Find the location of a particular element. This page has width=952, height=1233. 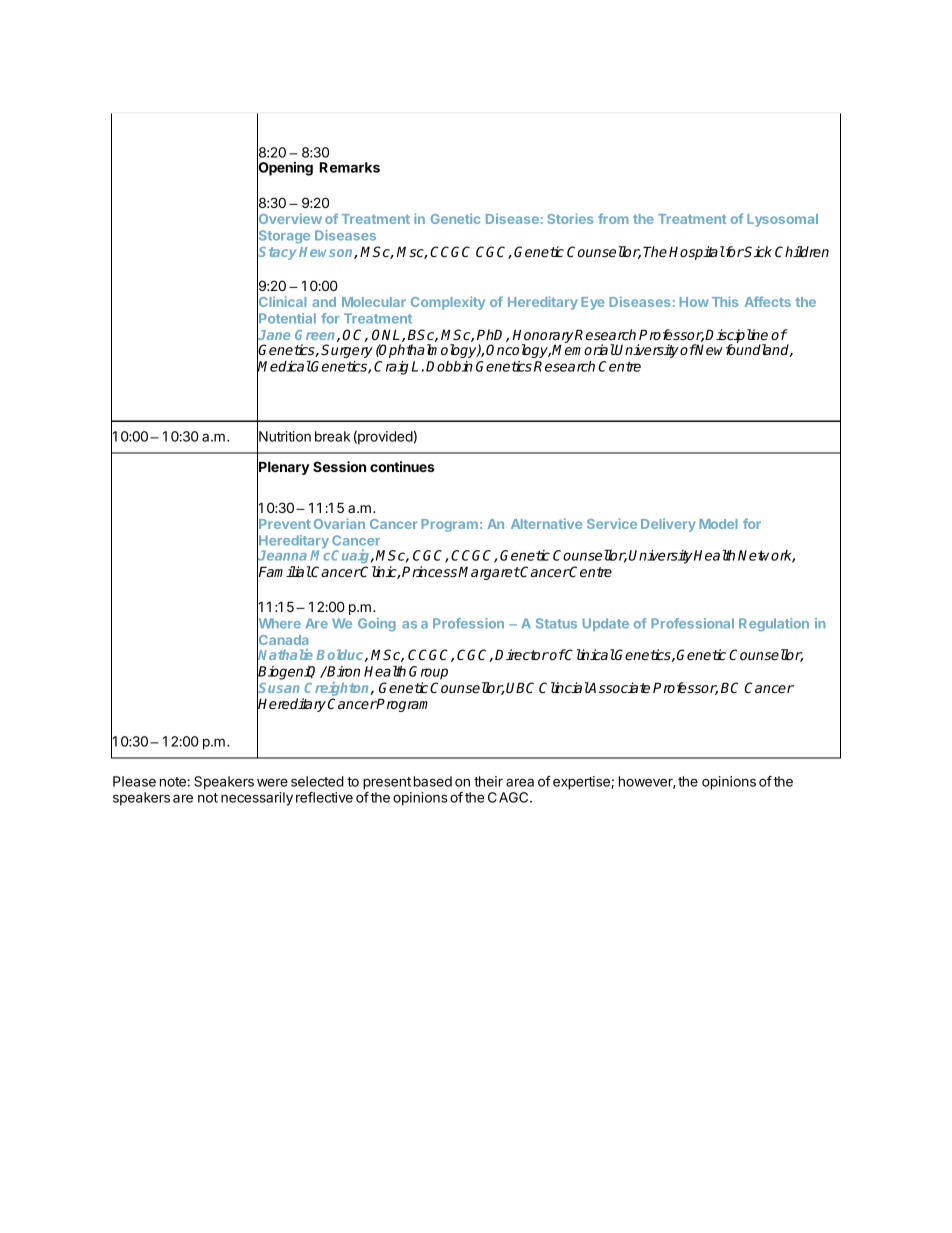

Regulation is located at coordinates (774, 624).
